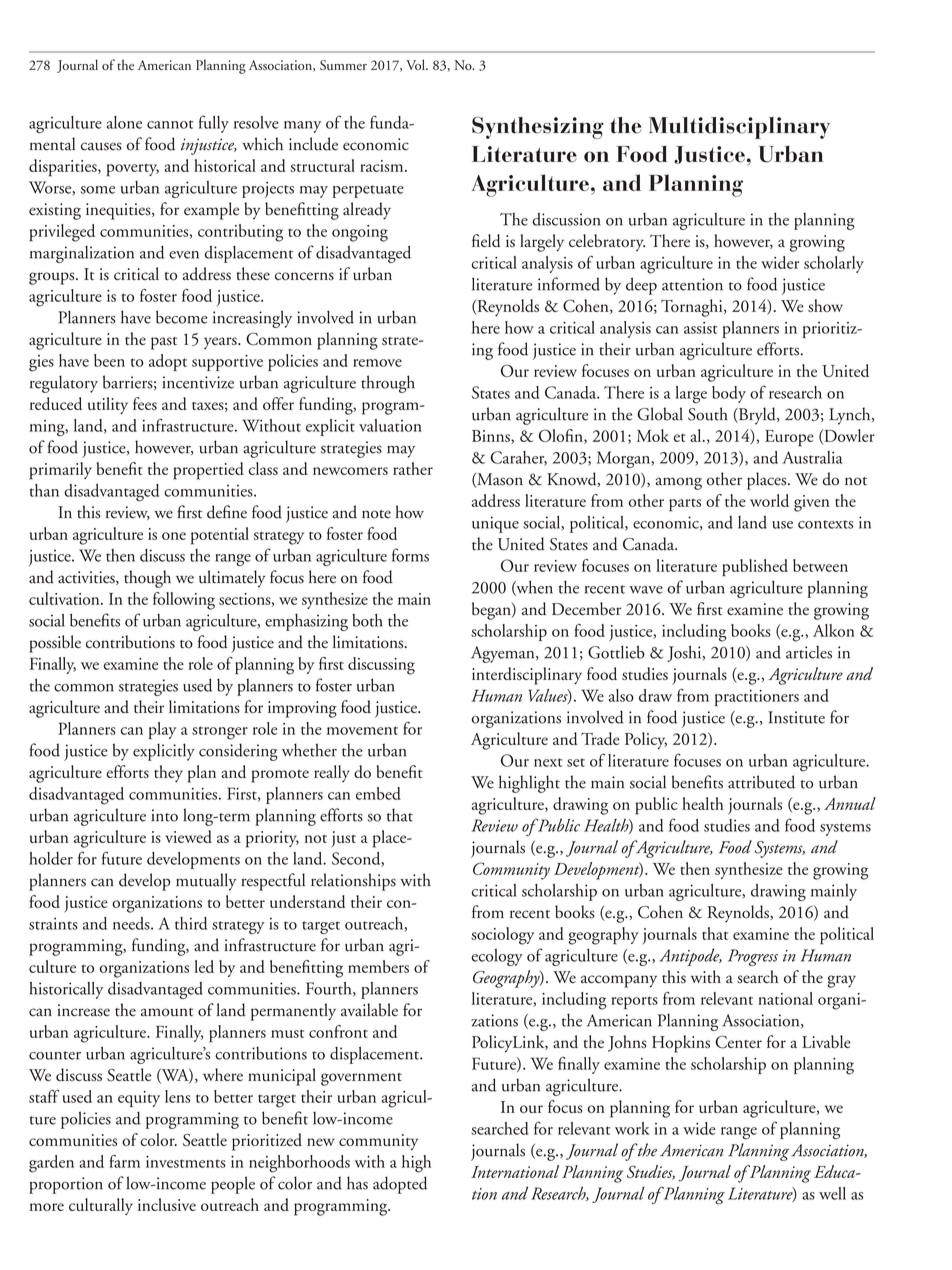 This page has height=1270, width=952. What do you see at coordinates (761, 782) in the page?
I see `attributed` at bounding box center [761, 782].
